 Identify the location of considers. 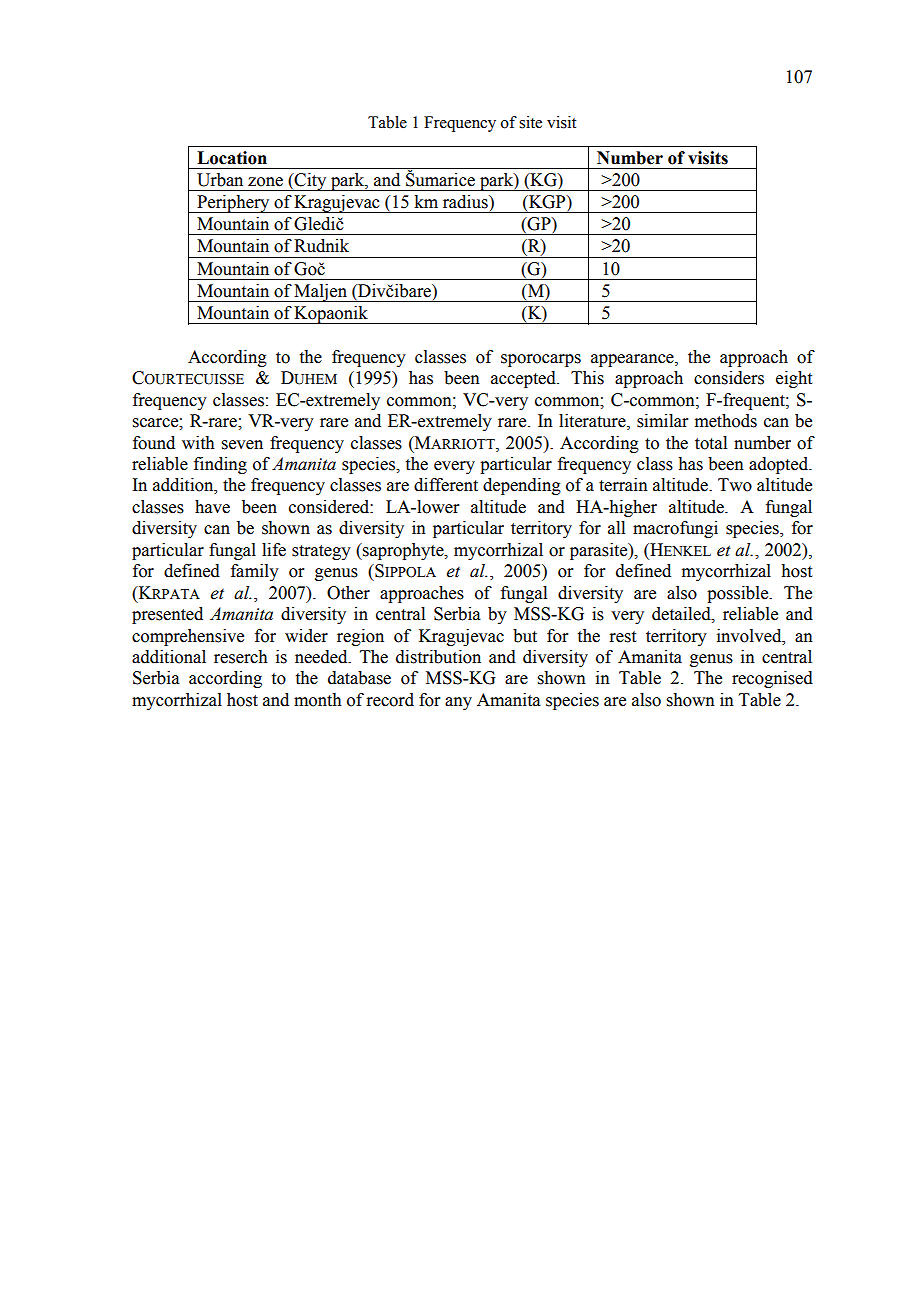
(729, 378).
